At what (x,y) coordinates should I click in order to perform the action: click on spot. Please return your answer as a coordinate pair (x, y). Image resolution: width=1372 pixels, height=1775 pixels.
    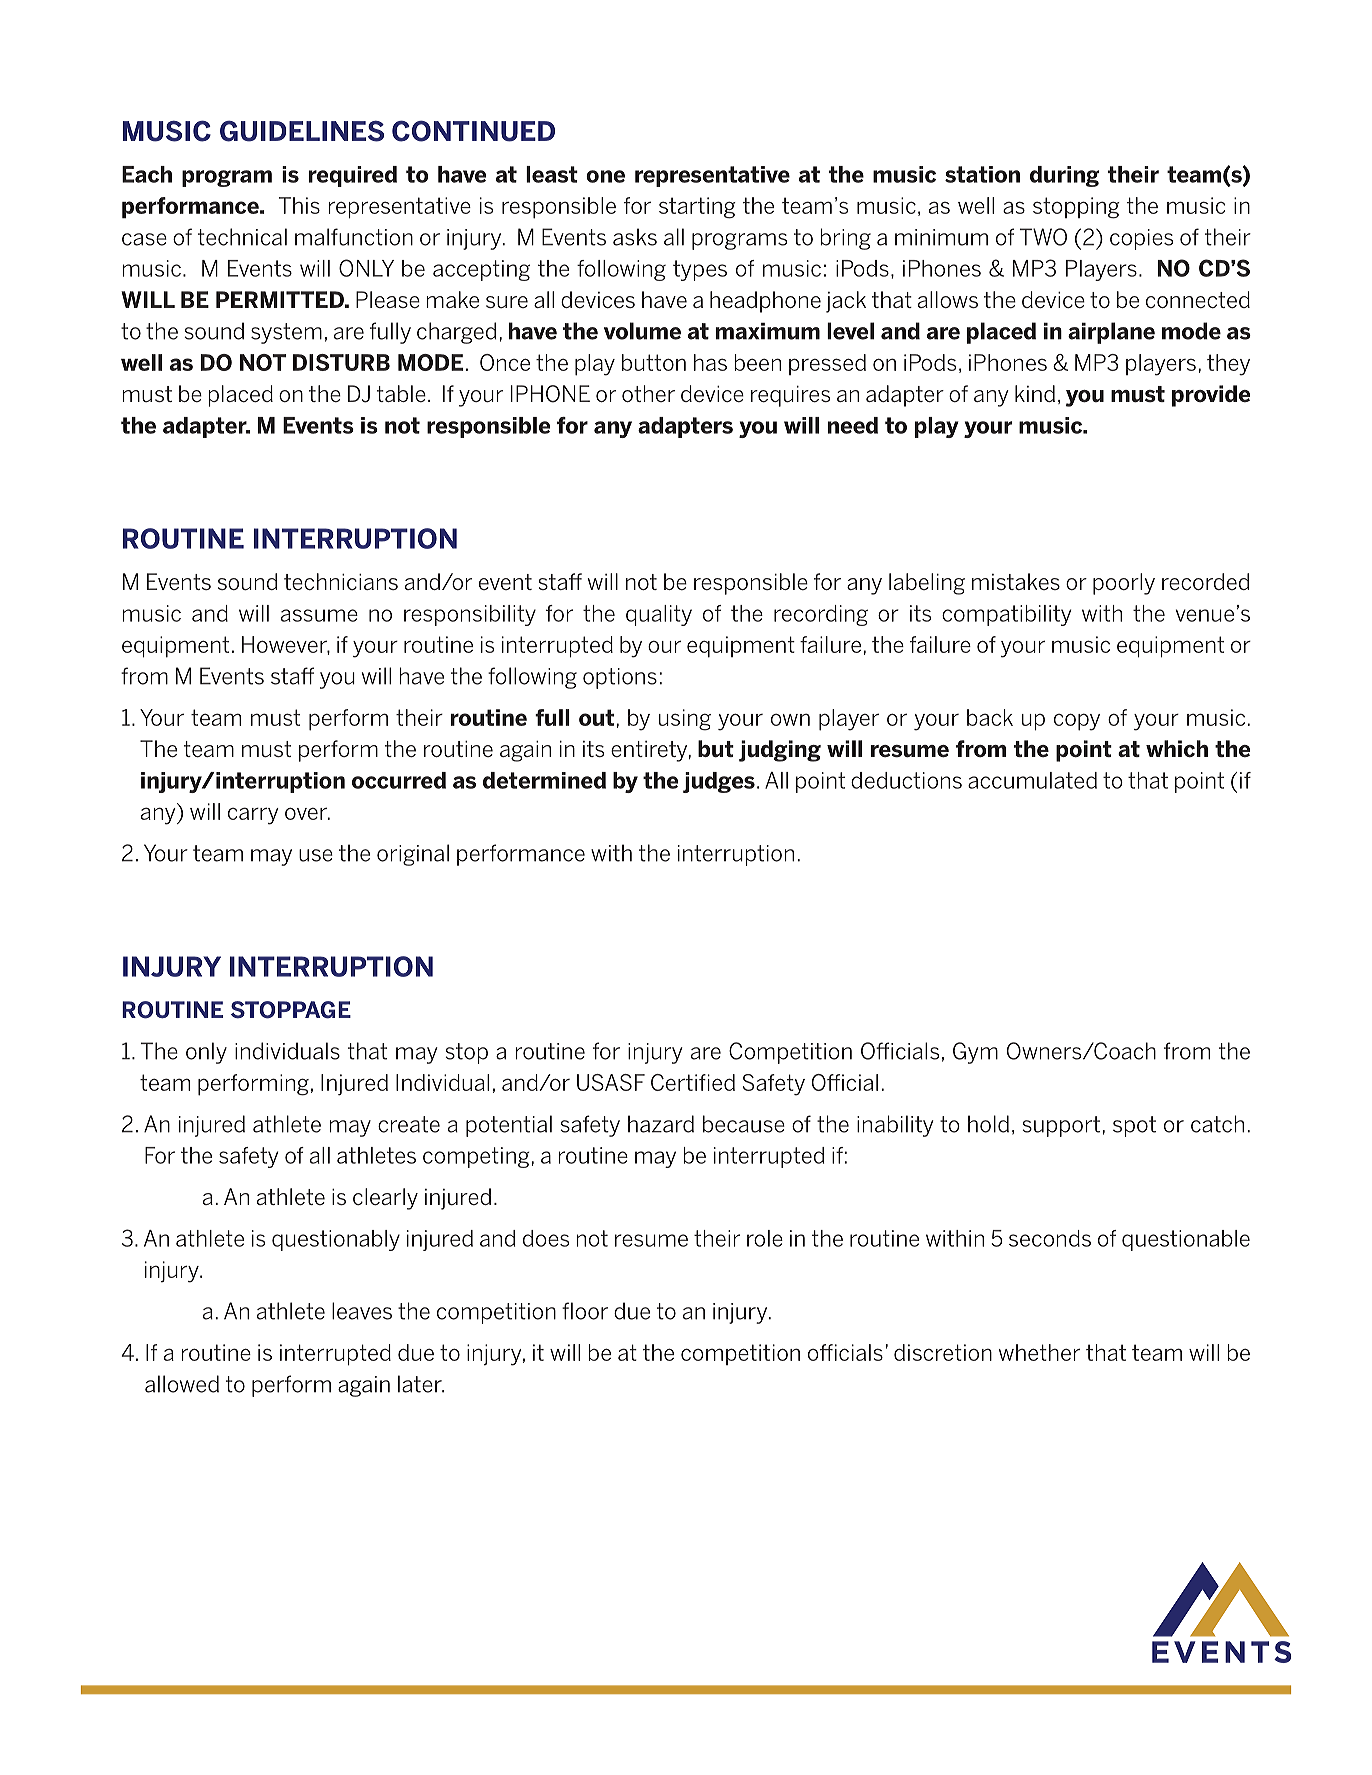
    Looking at the image, I should click on (1134, 1126).
